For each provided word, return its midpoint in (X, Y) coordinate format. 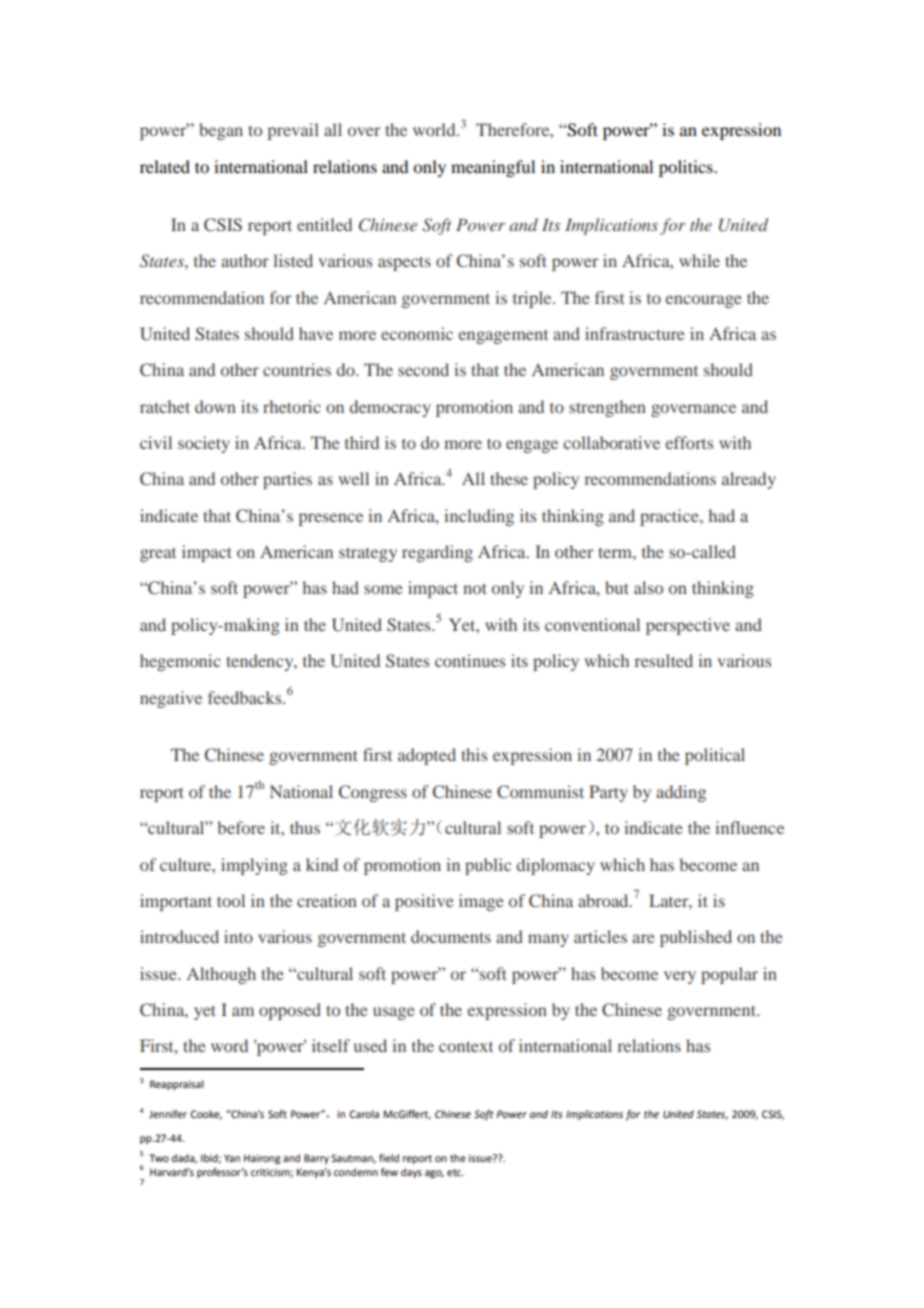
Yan (232, 1158)
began (221, 131)
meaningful (493, 168)
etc (455, 1172)
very (680, 977)
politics (687, 168)
